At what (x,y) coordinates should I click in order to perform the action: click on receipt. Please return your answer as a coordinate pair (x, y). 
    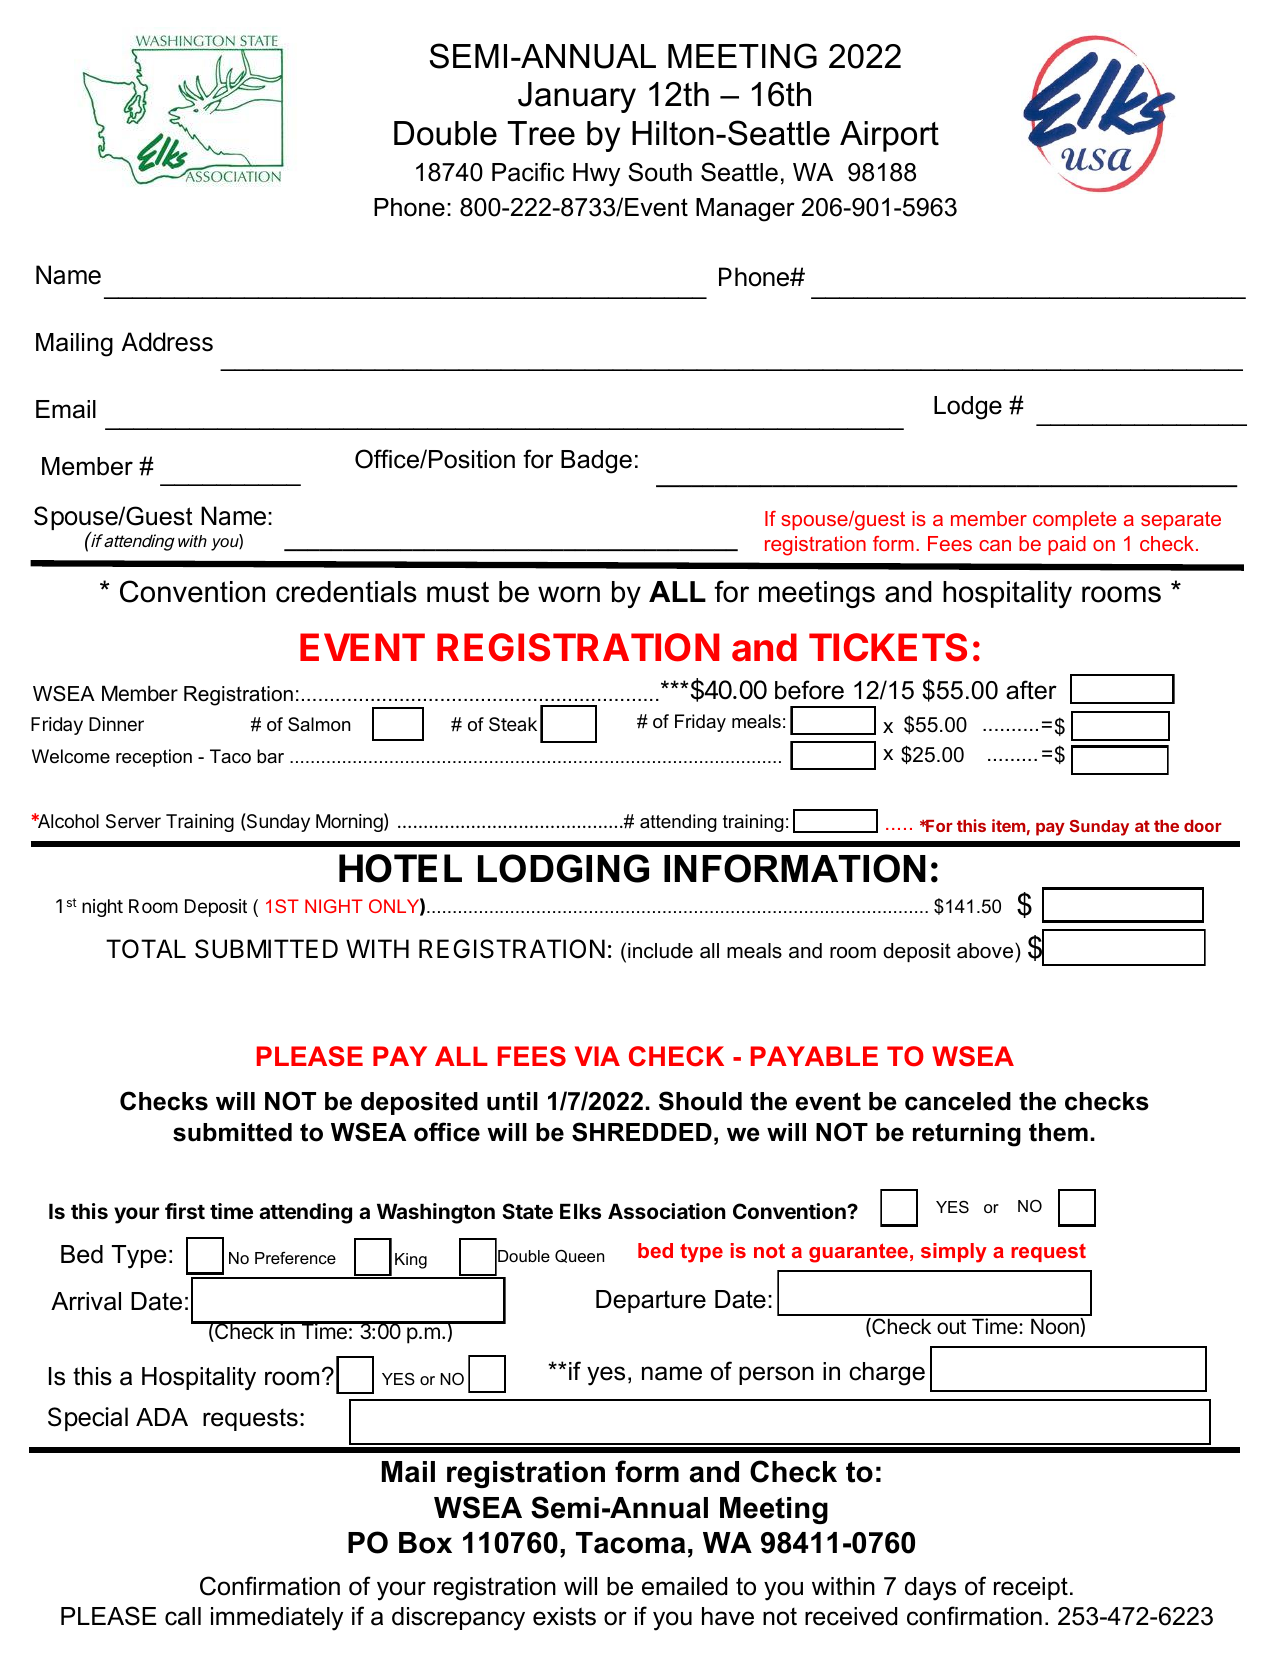
    Looking at the image, I should click on (1031, 1588).
